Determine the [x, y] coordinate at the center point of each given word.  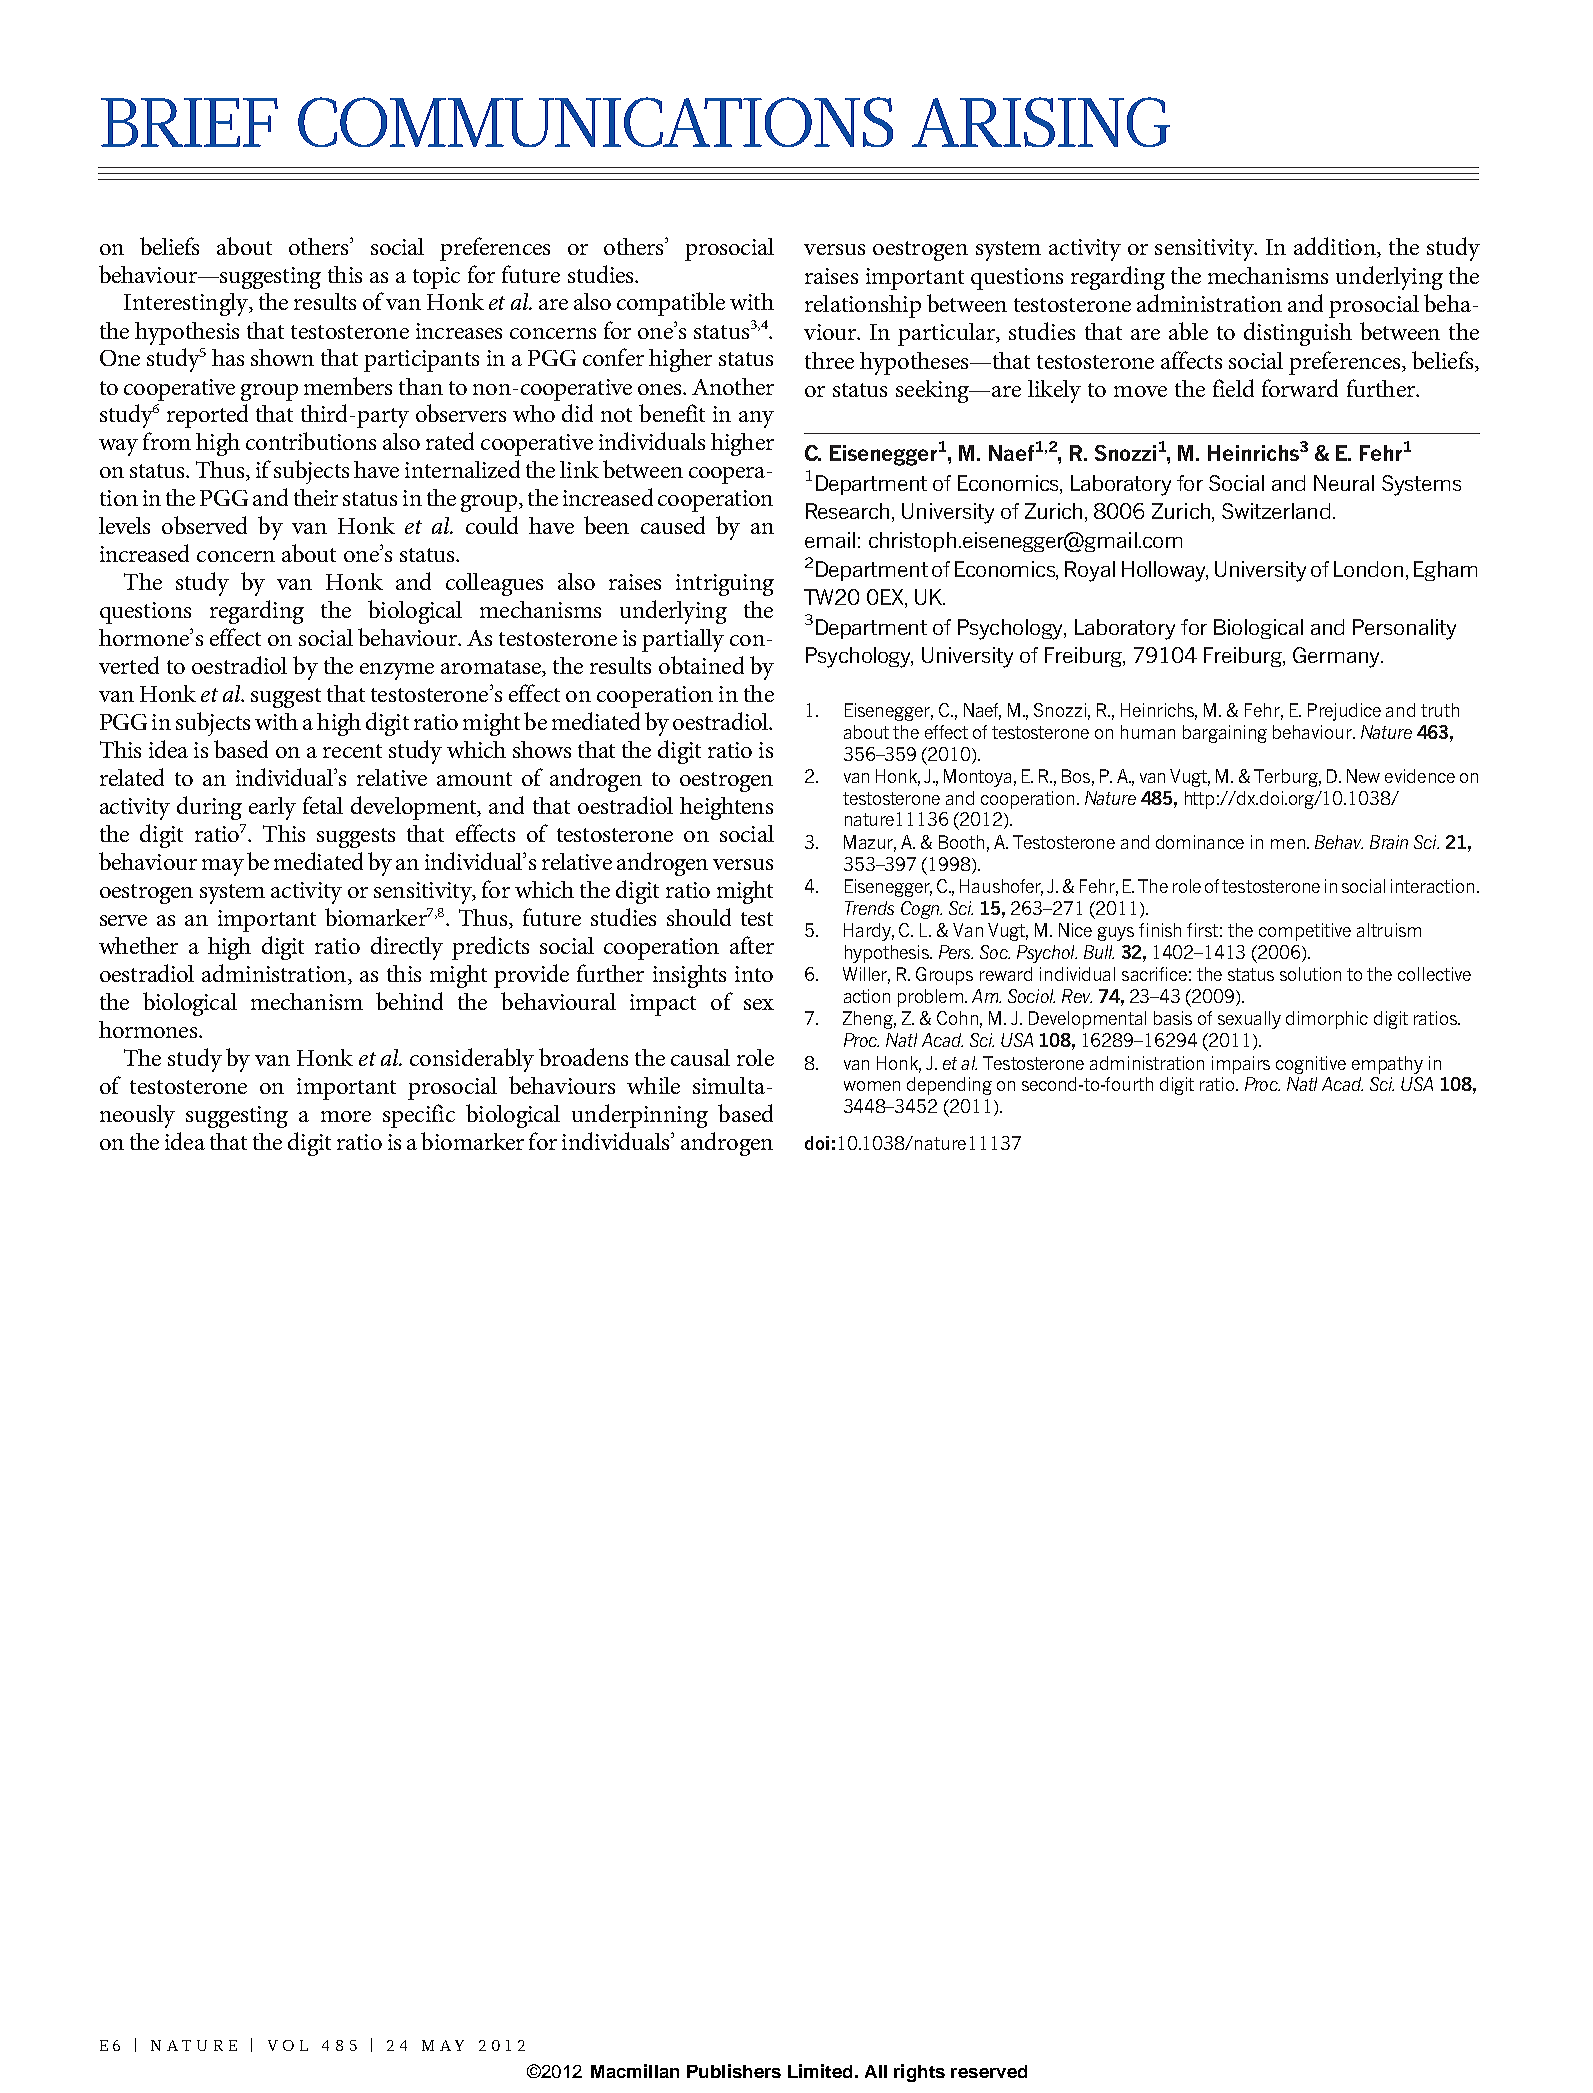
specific [419, 1116]
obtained [701, 665]
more [346, 1116]
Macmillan [635, 2071]
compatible [671, 304]
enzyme [397, 671]
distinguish [1298, 334]
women [872, 1086]
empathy [1387, 1065]
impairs [1241, 1065]
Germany [1337, 657]
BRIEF [189, 122]
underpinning [640, 1116]
